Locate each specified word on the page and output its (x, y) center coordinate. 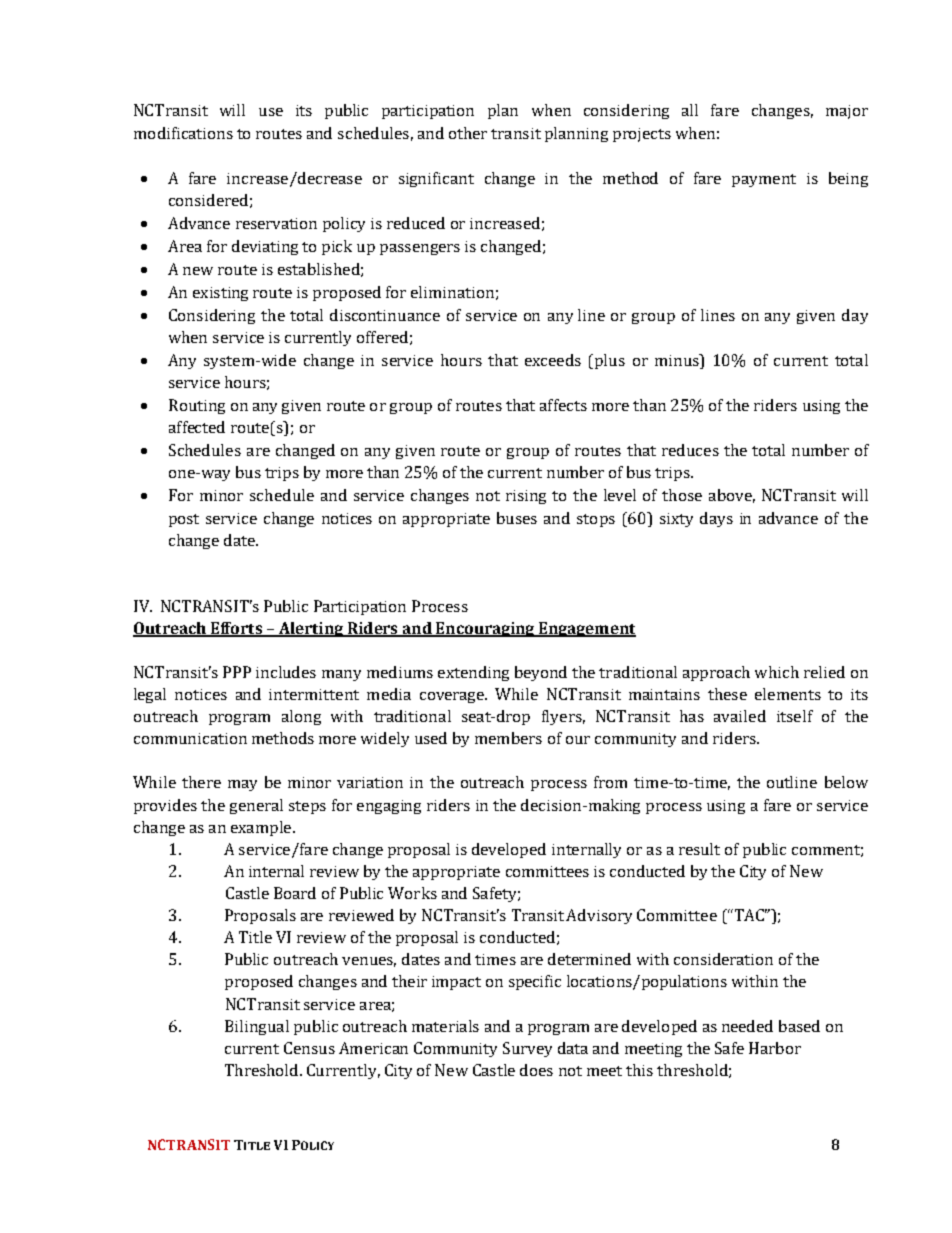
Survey (527, 1049)
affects (563, 405)
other (468, 133)
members (508, 738)
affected (197, 427)
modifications (183, 133)
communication (190, 738)
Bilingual (257, 1027)
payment (764, 180)
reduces (690, 450)
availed (740, 716)
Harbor (775, 1048)
